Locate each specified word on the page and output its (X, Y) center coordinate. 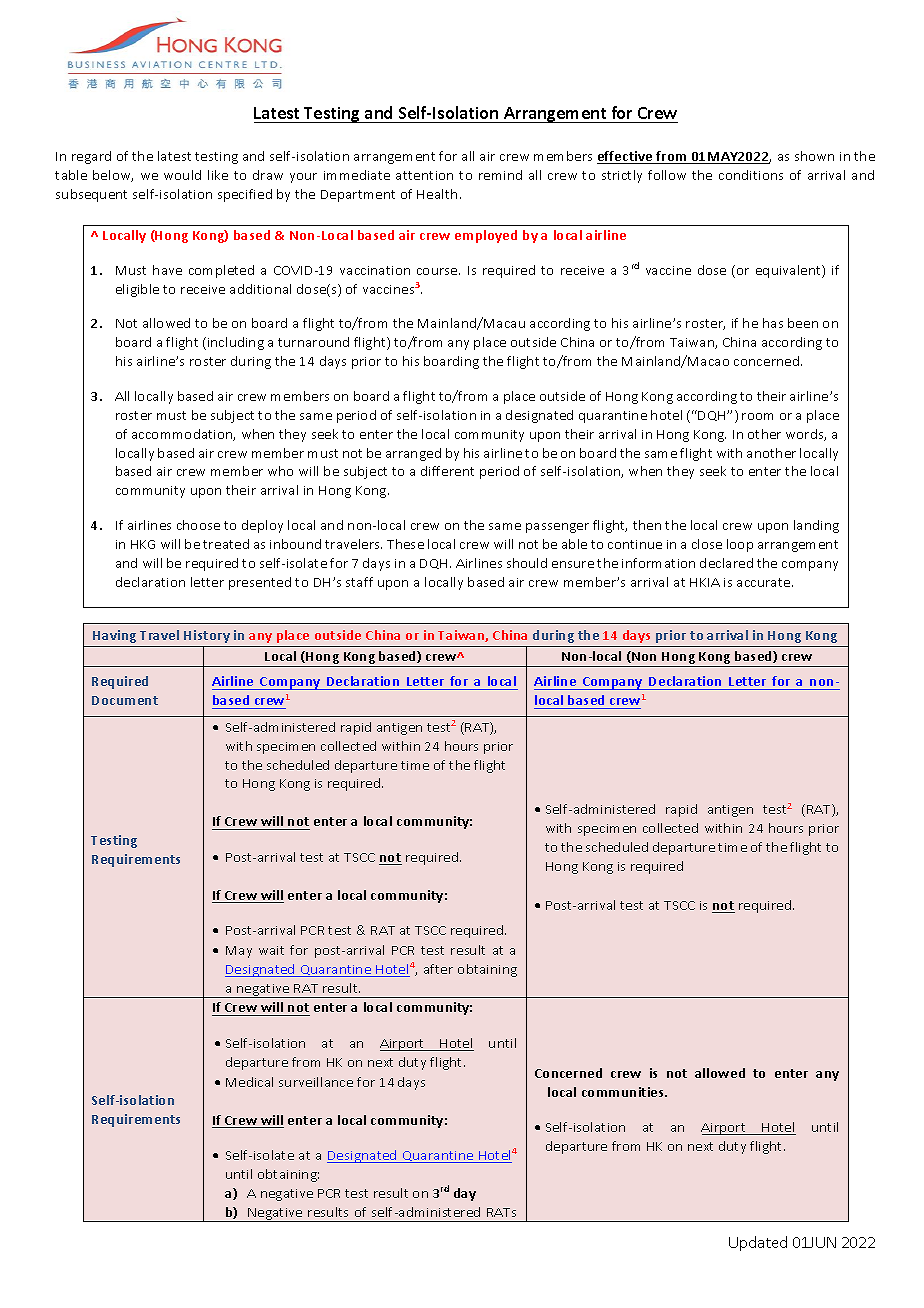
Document (125, 700)
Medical (249, 1082)
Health (437, 194)
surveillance (316, 1082)
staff (359, 582)
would (182, 175)
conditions (751, 175)
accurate (765, 582)
